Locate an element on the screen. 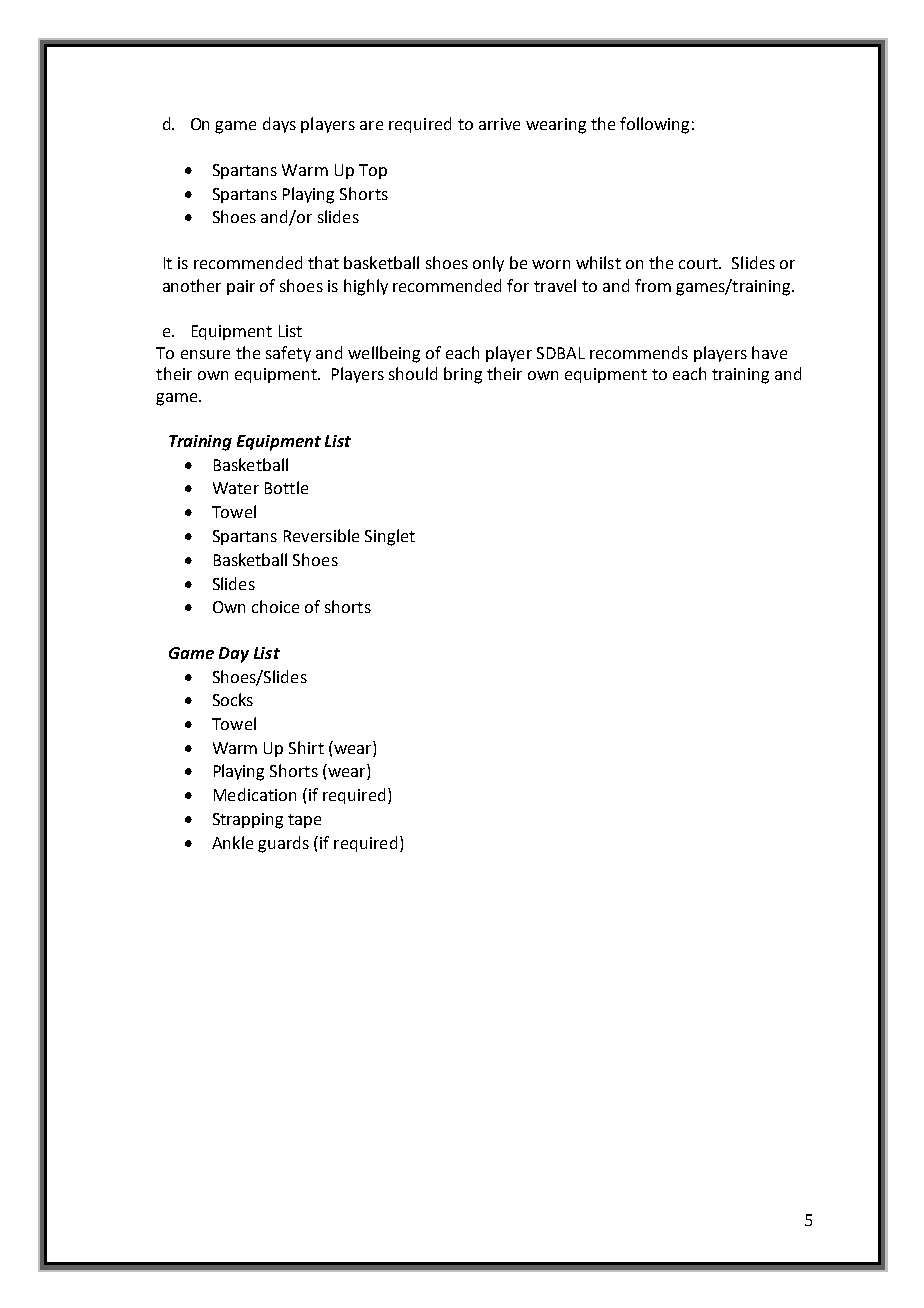  Strapping is located at coordinates (248, 821).
